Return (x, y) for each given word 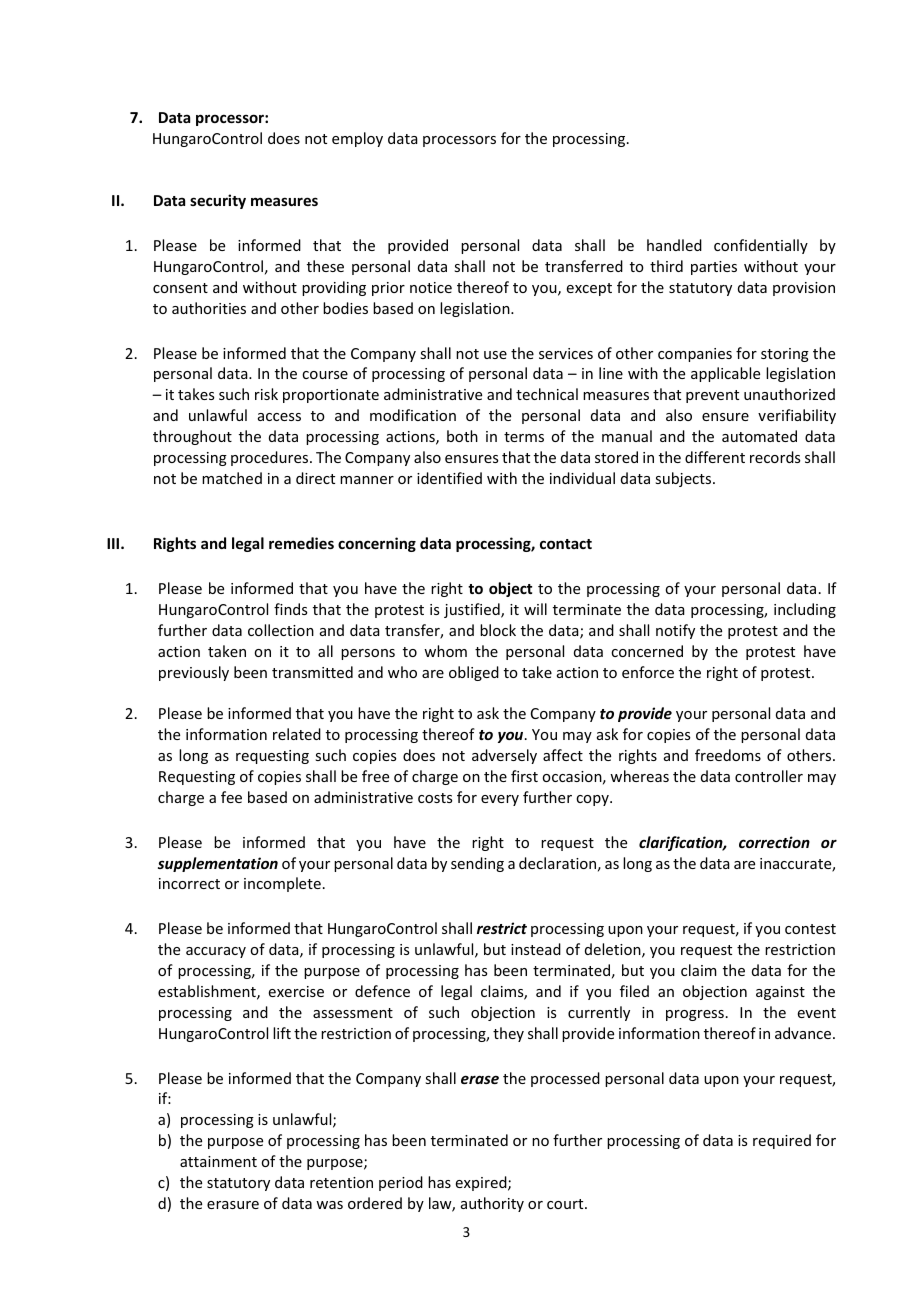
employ (357, 139)
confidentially (761, 246)
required (782, 1141)
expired (482, 1183)
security (218, 201)
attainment (218, 1161)
